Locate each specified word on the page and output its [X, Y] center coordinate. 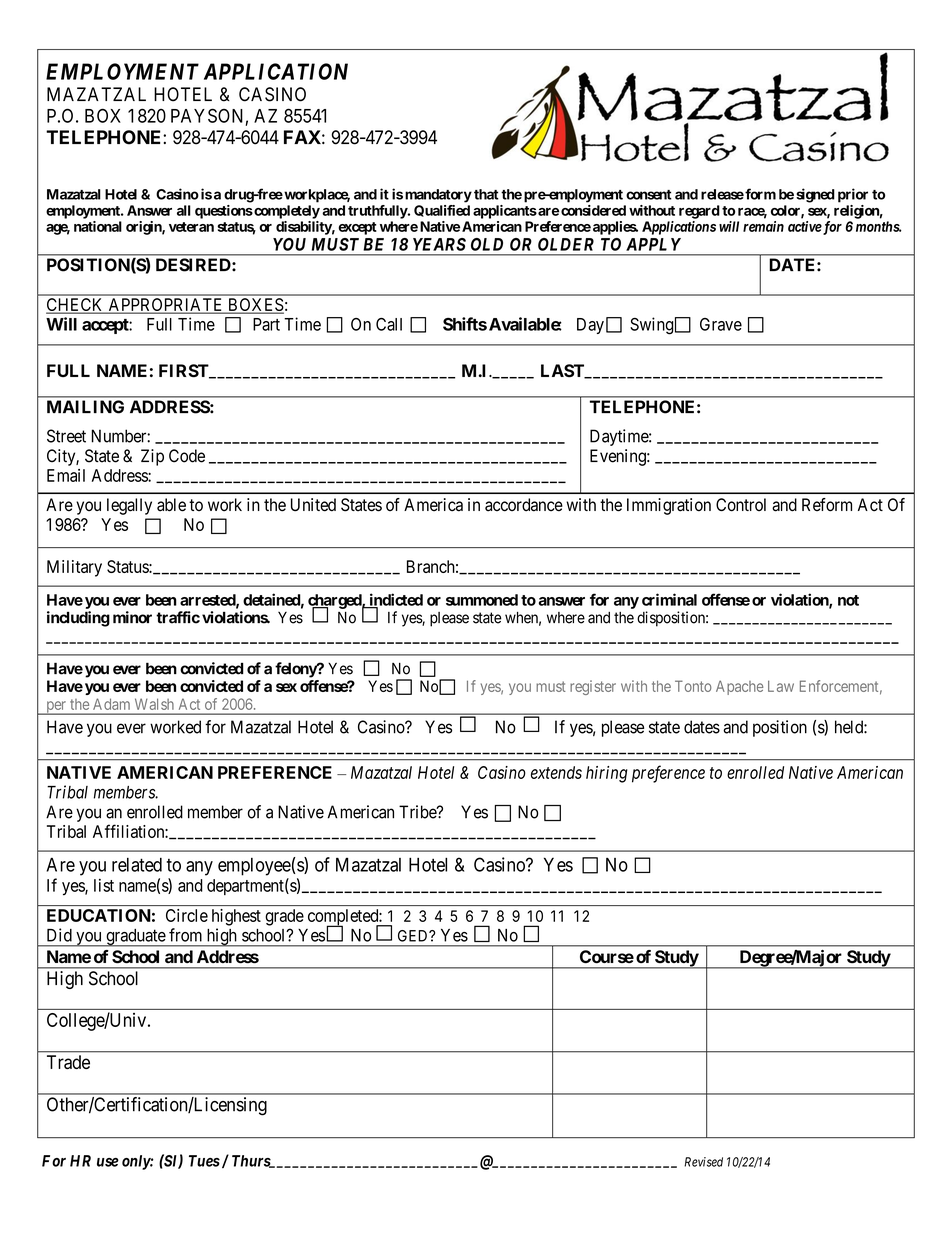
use [108, 1162]
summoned [482, 600]
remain [763, 226]
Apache [739, 687]
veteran [191, 227]
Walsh [154, 704]
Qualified [442, 211]
